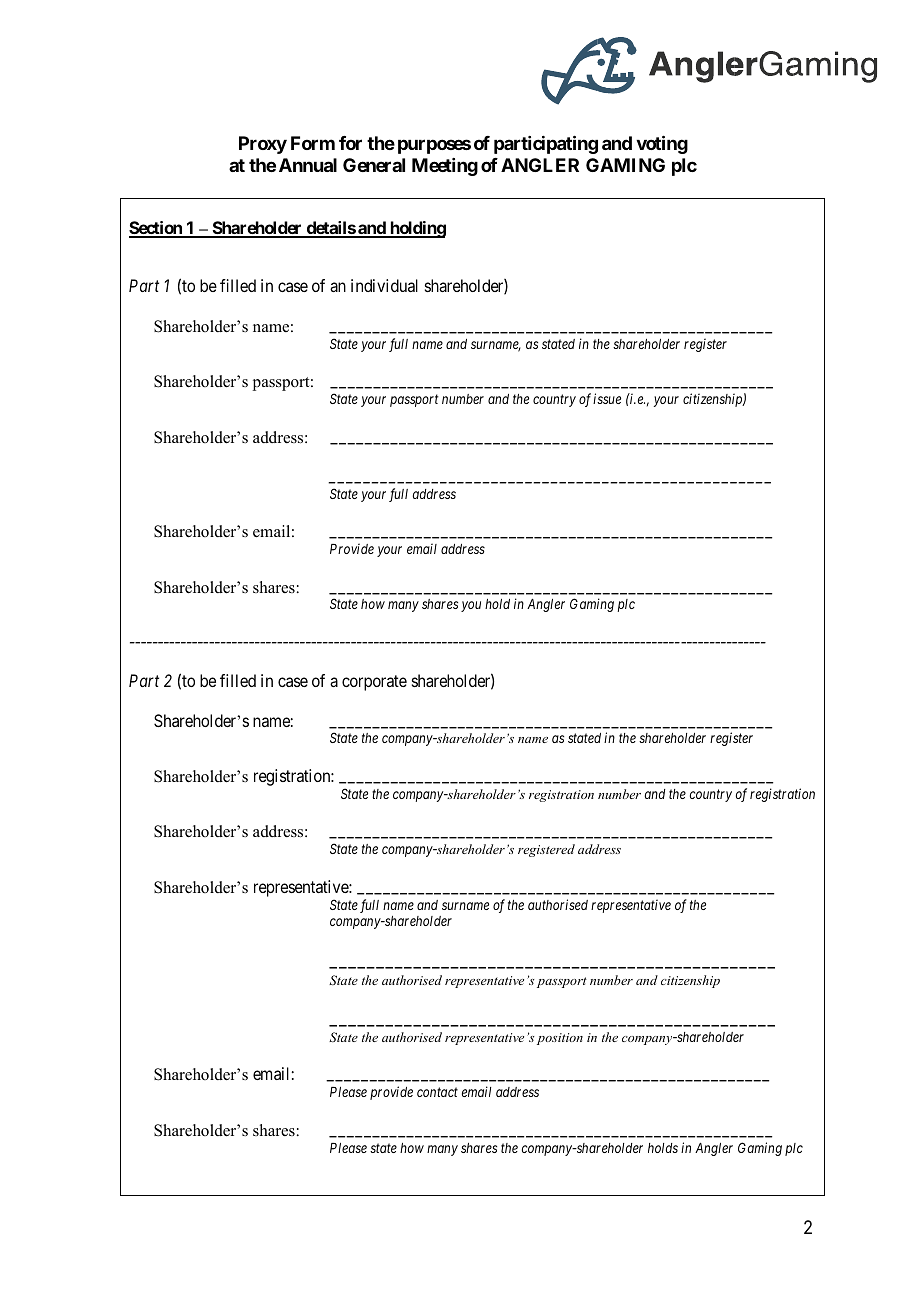 Image resolution: width=924 pixels, height=1308 pixels. I want to click on individual, so click(384, 285).
